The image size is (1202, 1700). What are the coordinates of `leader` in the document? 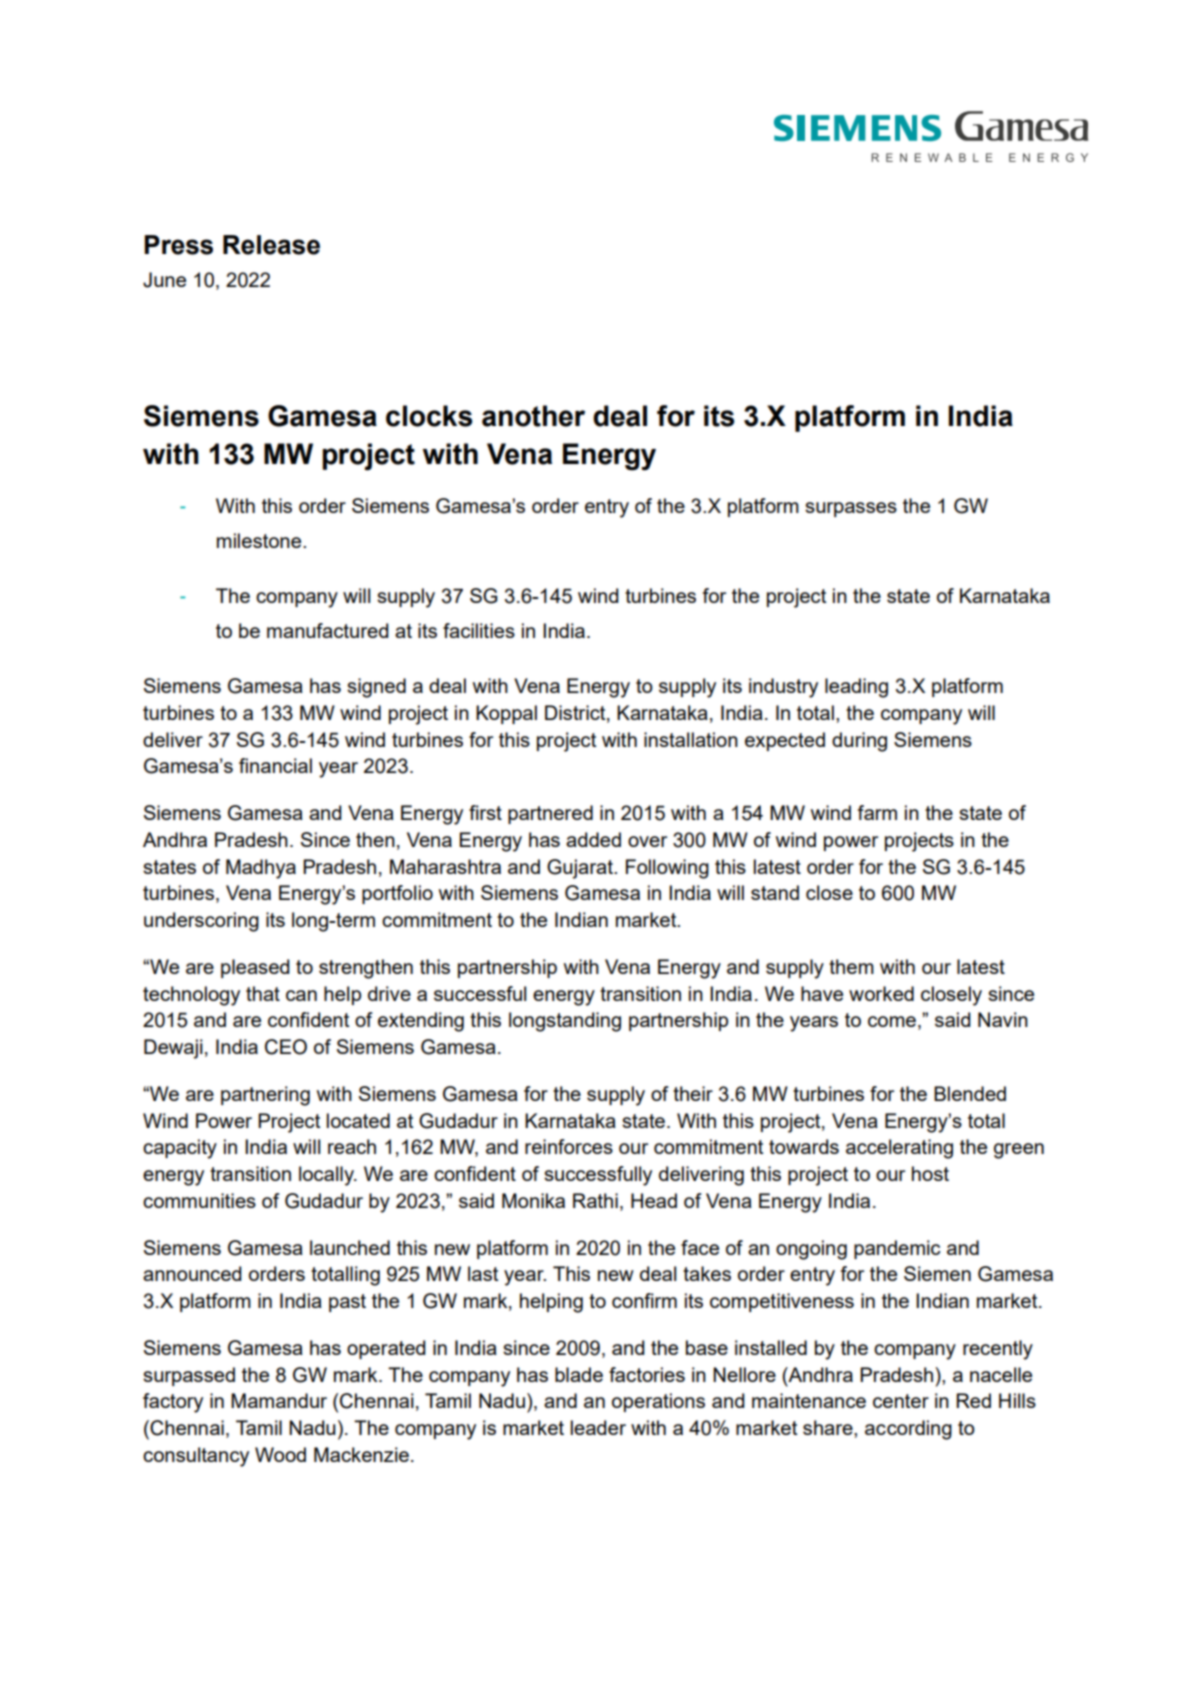 It's located at (598, 1427).
